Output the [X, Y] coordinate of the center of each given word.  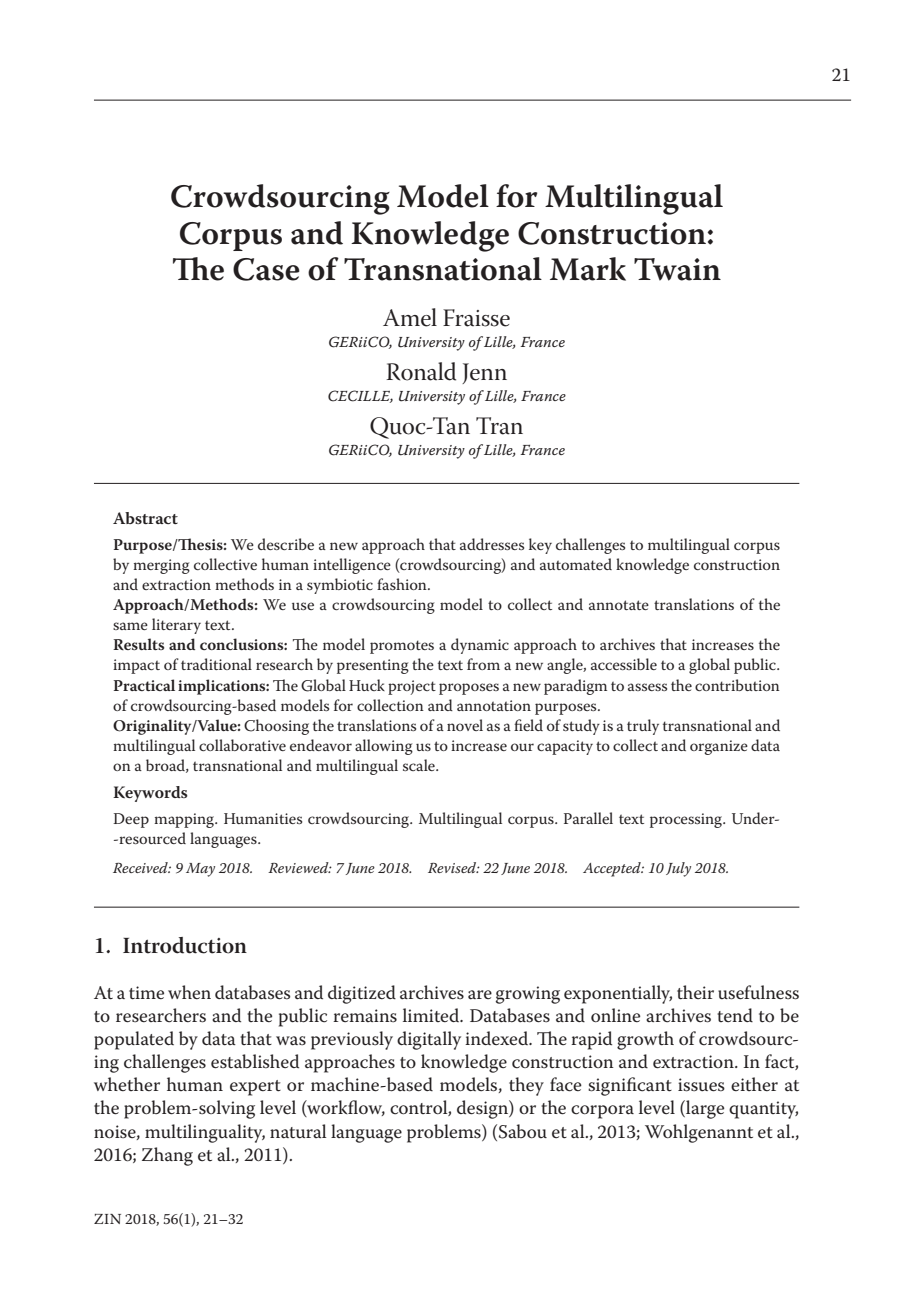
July [678, 869]
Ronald [421, 371]
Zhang [167, 1156]
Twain [677, 269]
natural [298, 1131]
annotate [619, 605]
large [704, 1109]
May [200, 870]
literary [176, 626]
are [480, 995]
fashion [403, 584]
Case [266, 269]
